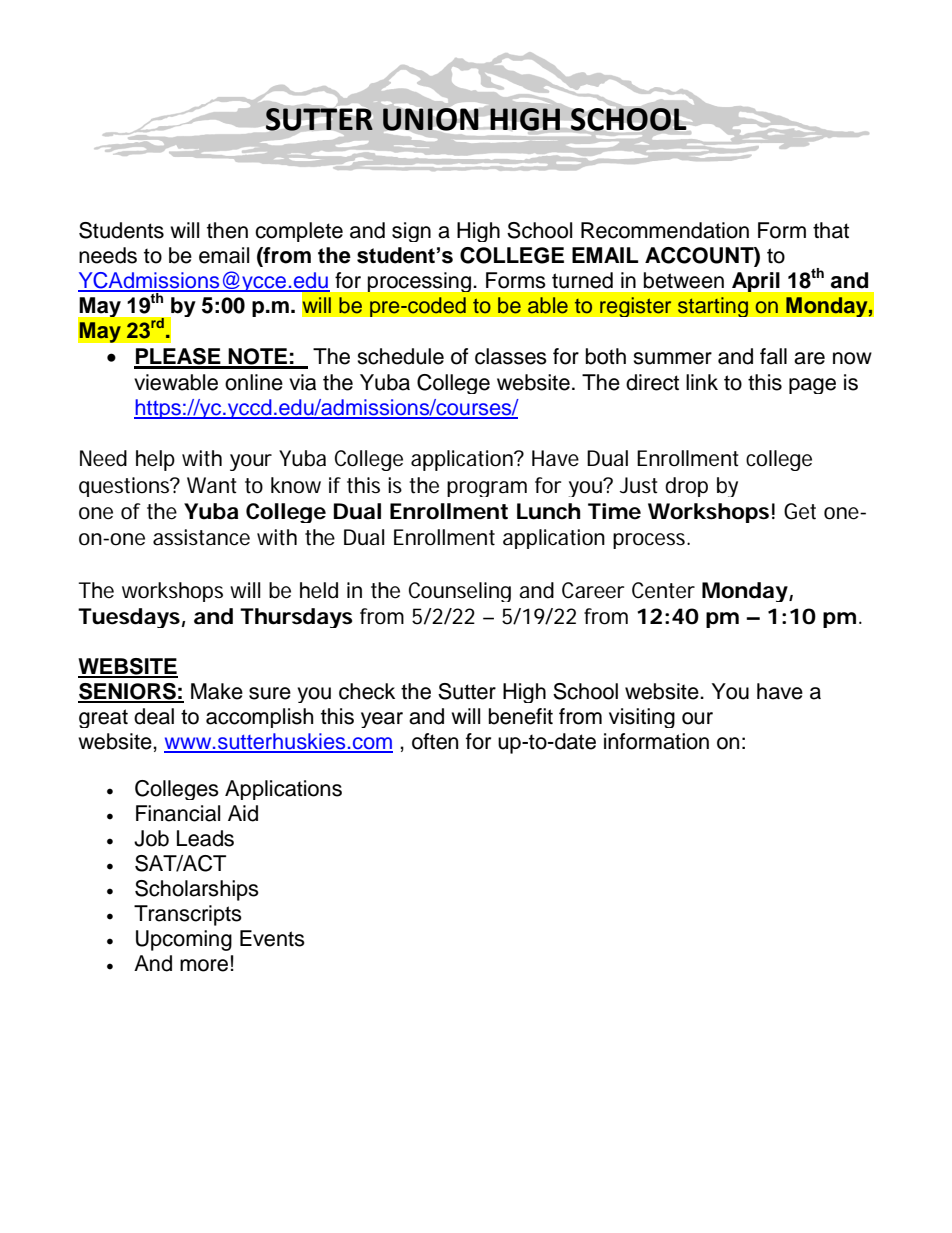  What do you see at coordinates (272, 938) in the page?
I see `Events` at bounding box center [272, 938].
